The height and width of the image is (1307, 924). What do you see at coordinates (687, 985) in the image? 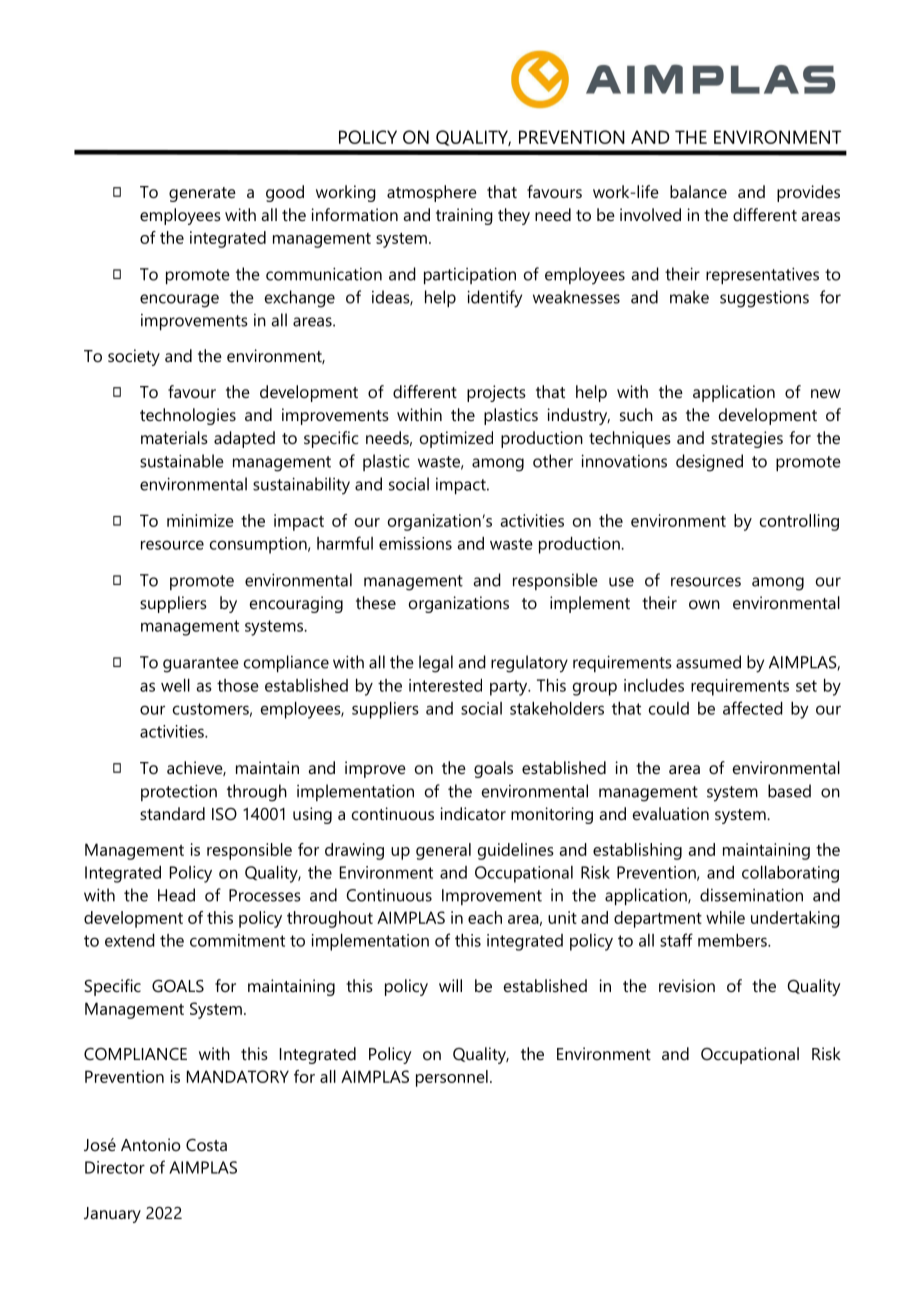
I see `revision` at bounding box center [687, 985].
